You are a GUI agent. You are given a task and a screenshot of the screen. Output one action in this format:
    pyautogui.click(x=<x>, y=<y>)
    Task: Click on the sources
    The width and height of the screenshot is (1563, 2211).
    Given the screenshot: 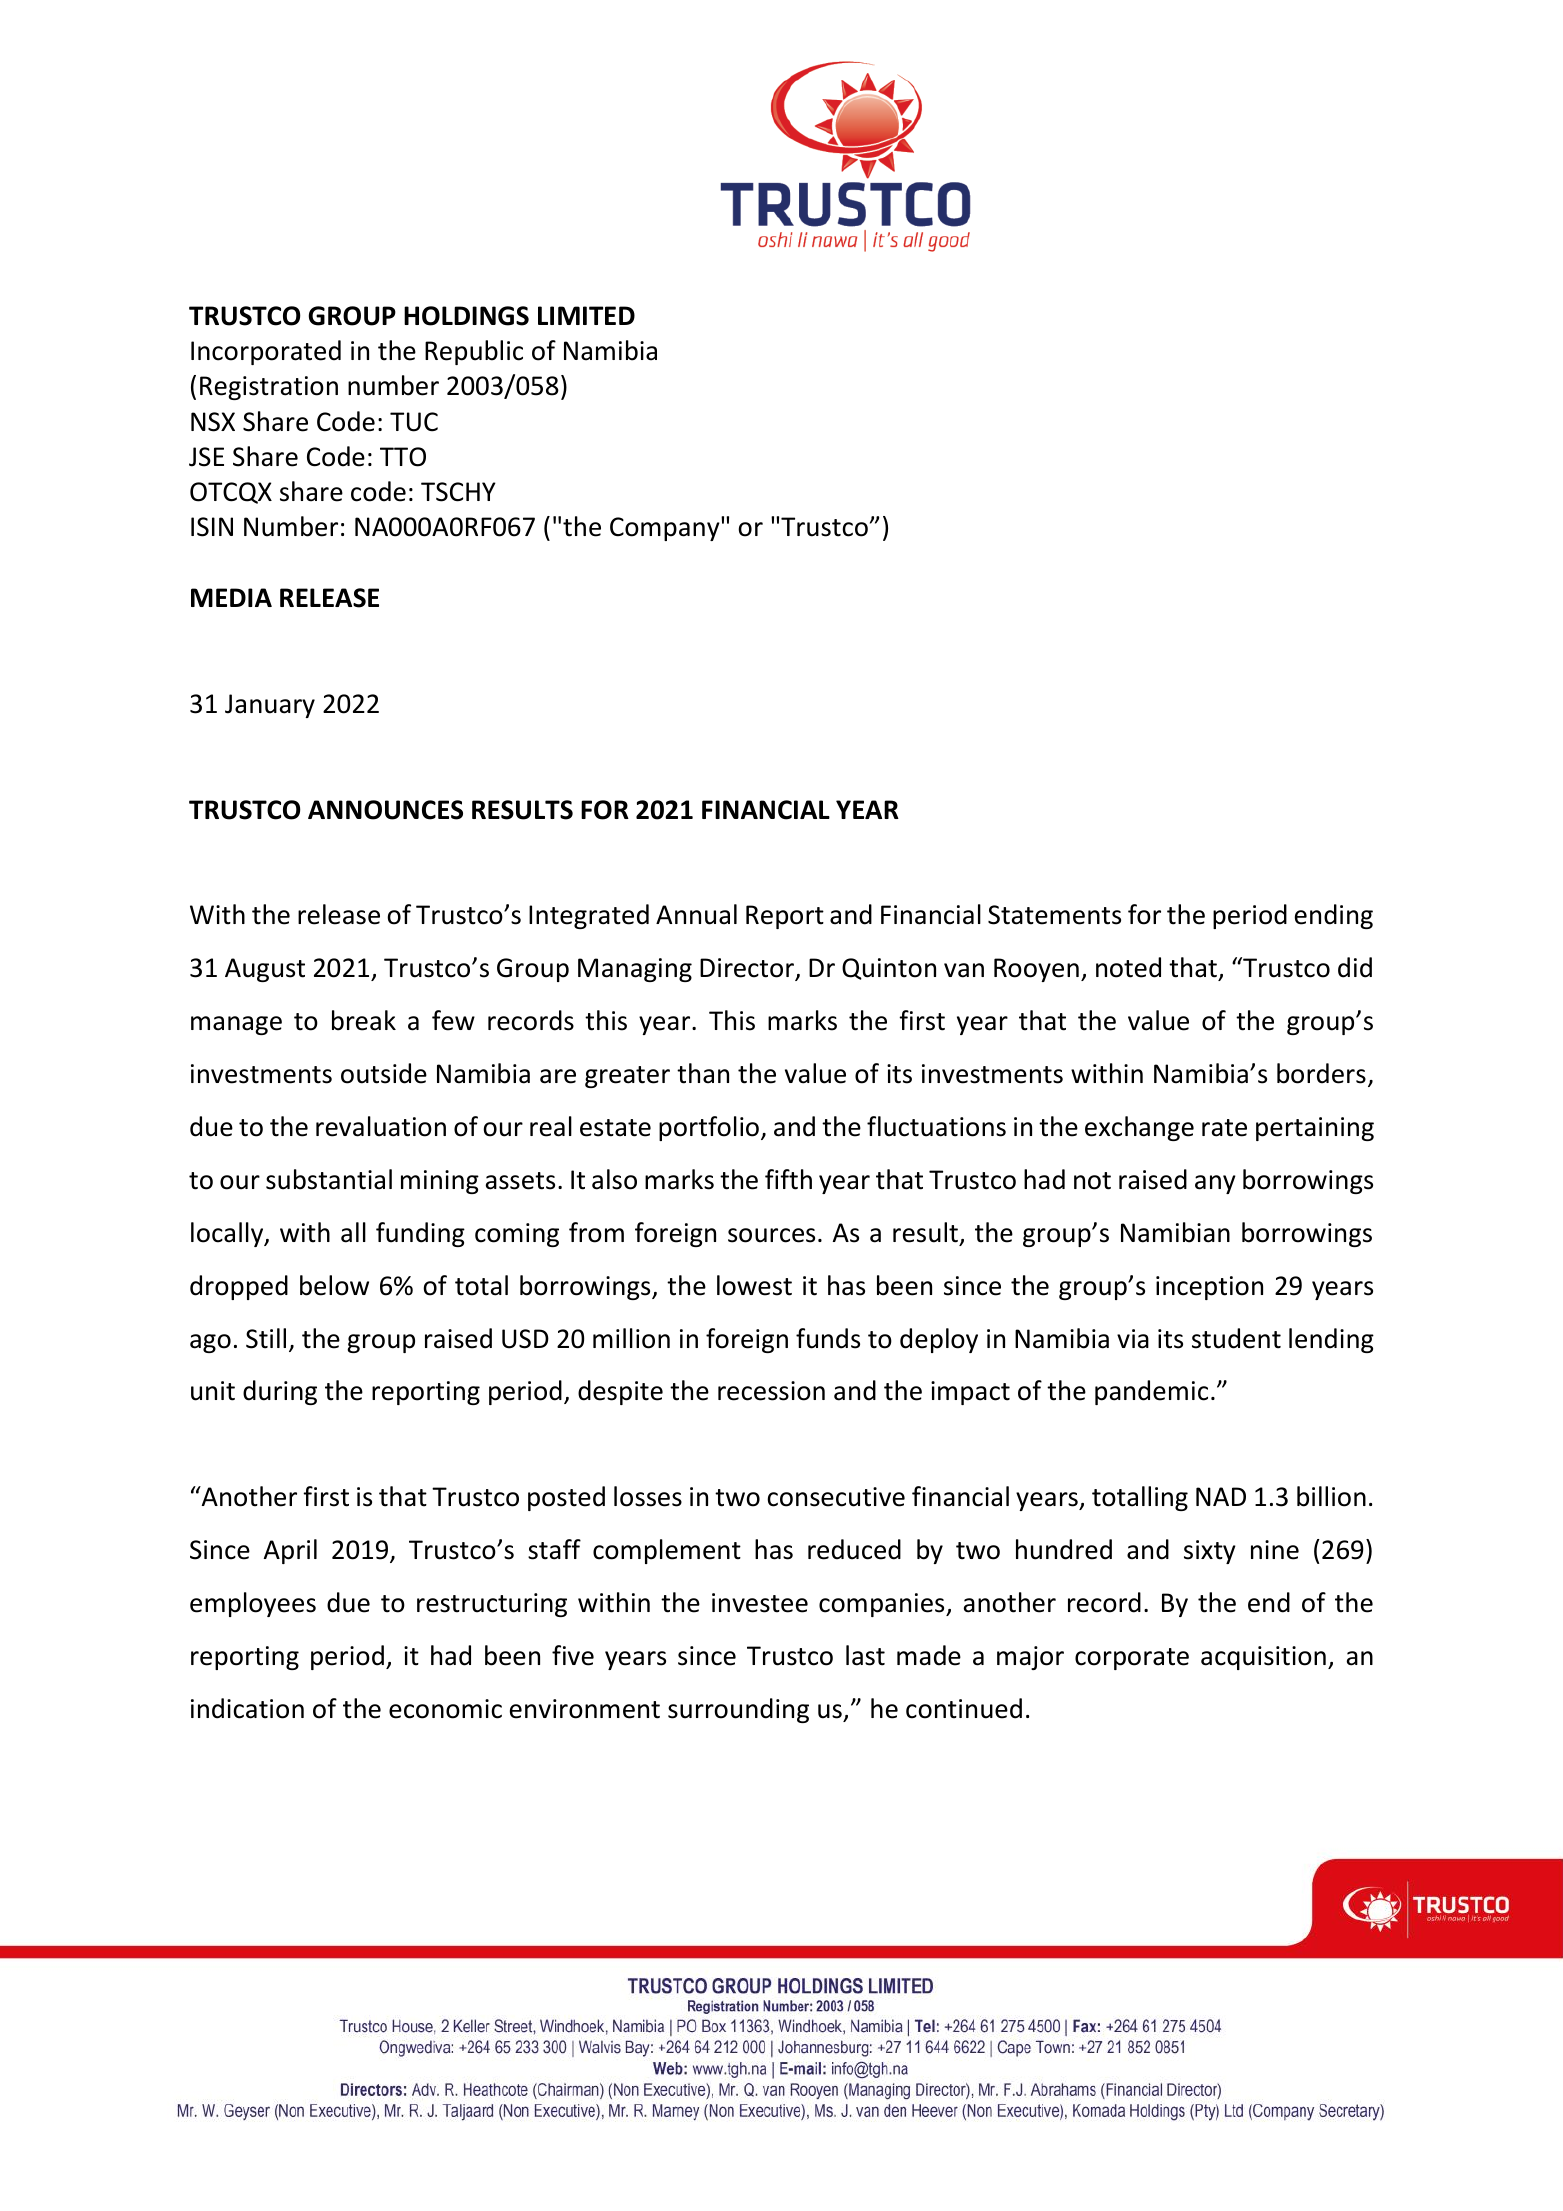 What is the action you would take?
    pyautogui.click(x=771, y=1235)
